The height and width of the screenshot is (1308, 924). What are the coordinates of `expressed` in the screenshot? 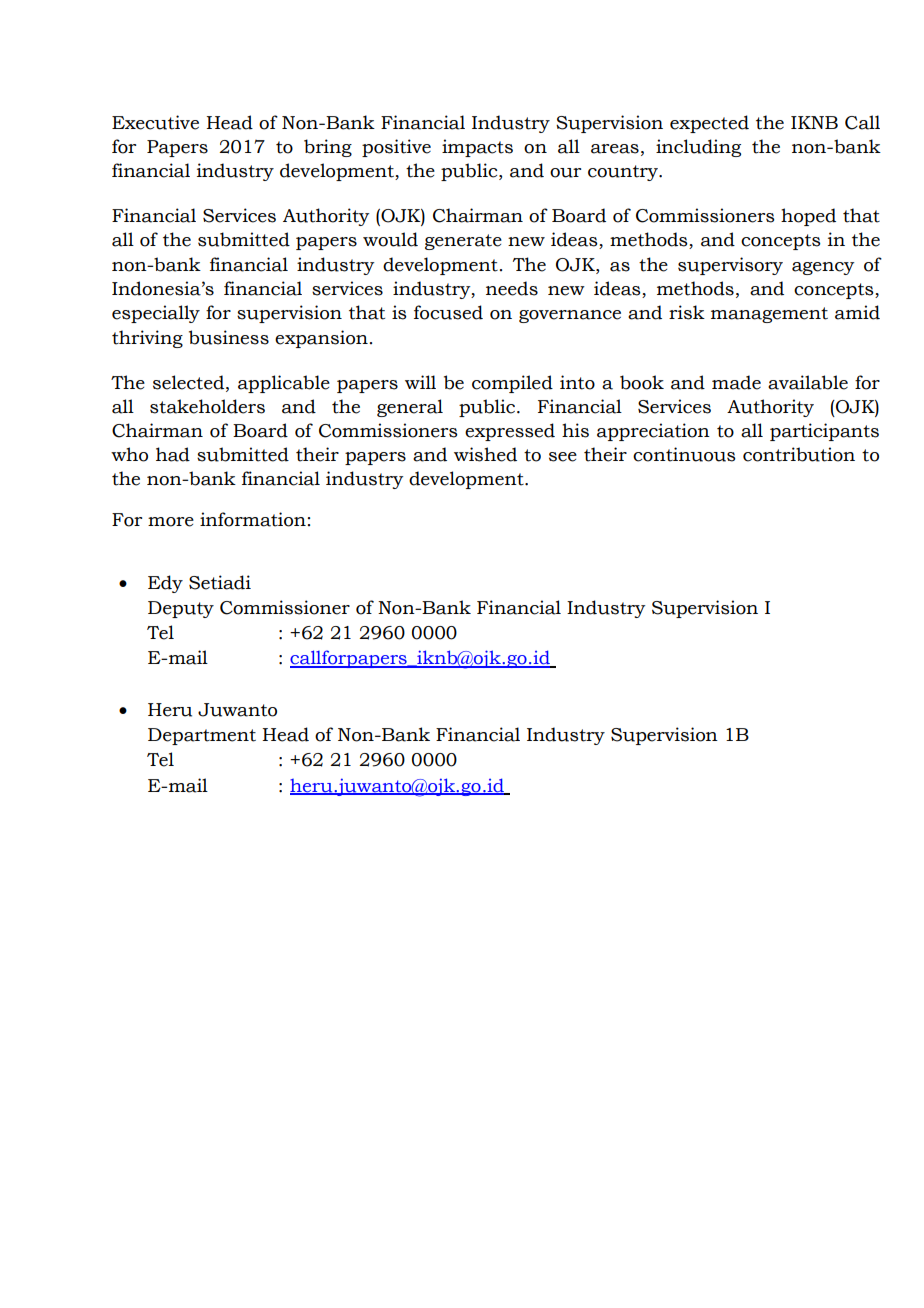 It's located at (510, 432).
